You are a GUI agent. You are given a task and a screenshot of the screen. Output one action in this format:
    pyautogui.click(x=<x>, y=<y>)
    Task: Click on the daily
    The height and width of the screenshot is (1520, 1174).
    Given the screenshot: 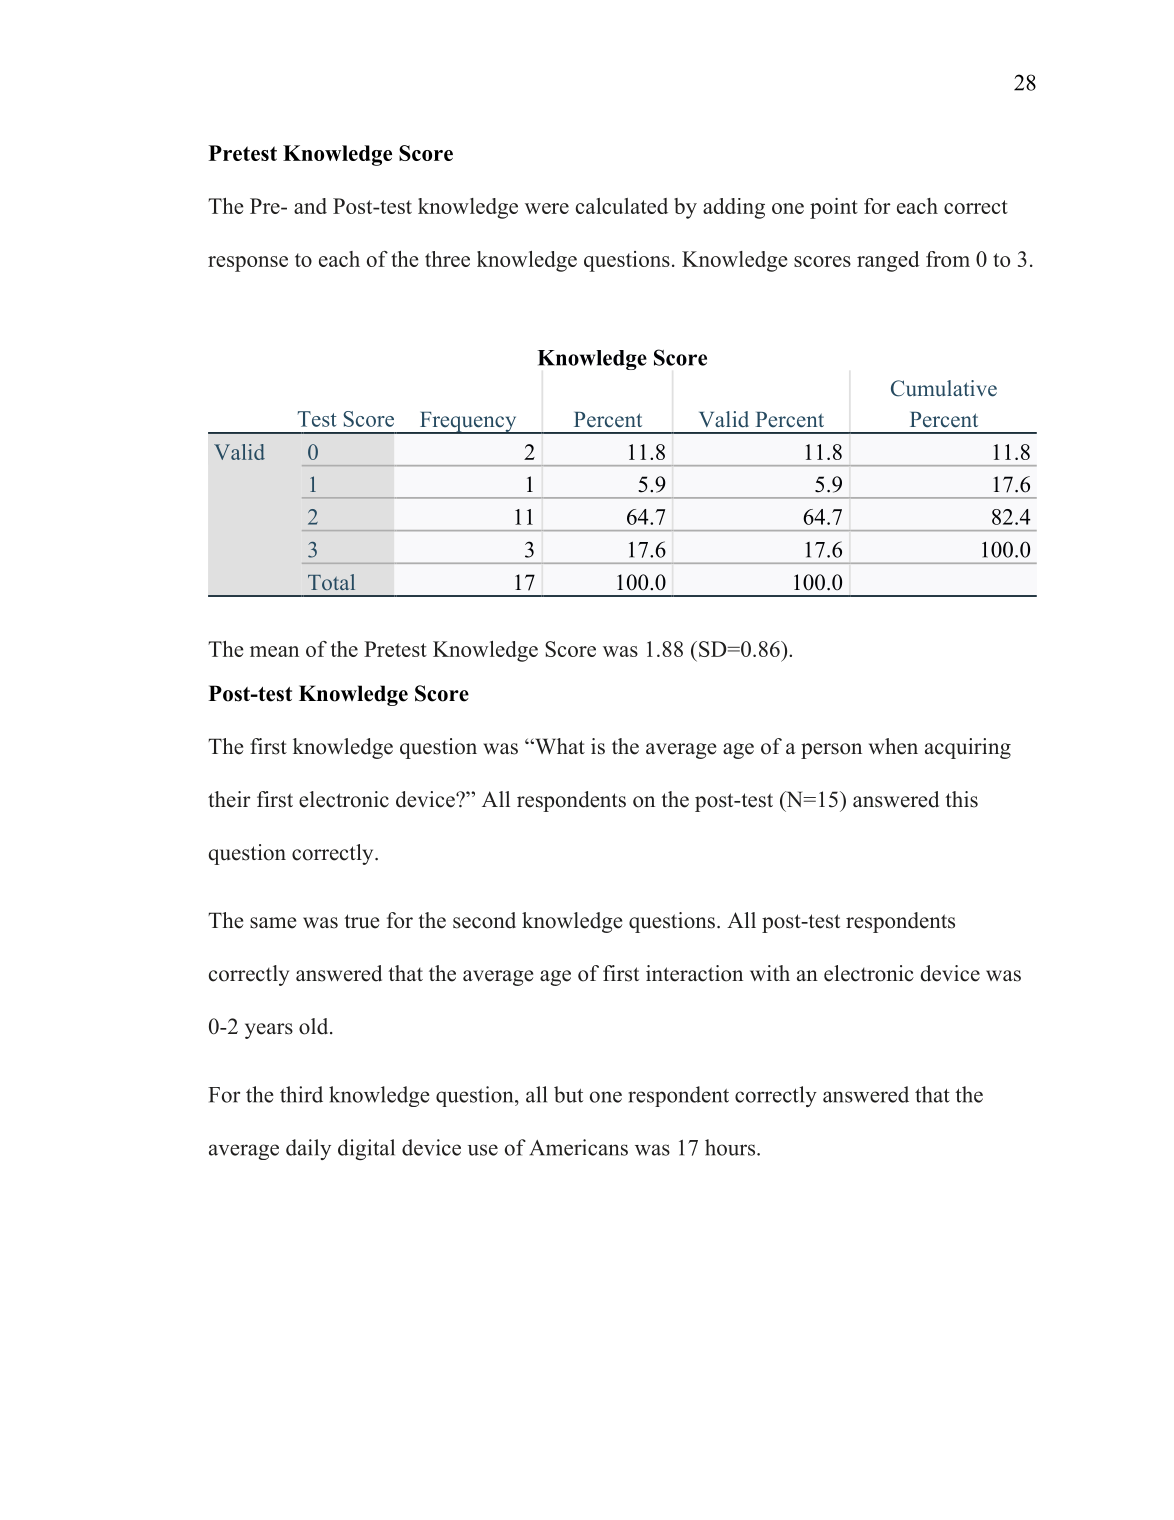 What is the action you would take?
    pyautogui.click(x=308, y=1149)
